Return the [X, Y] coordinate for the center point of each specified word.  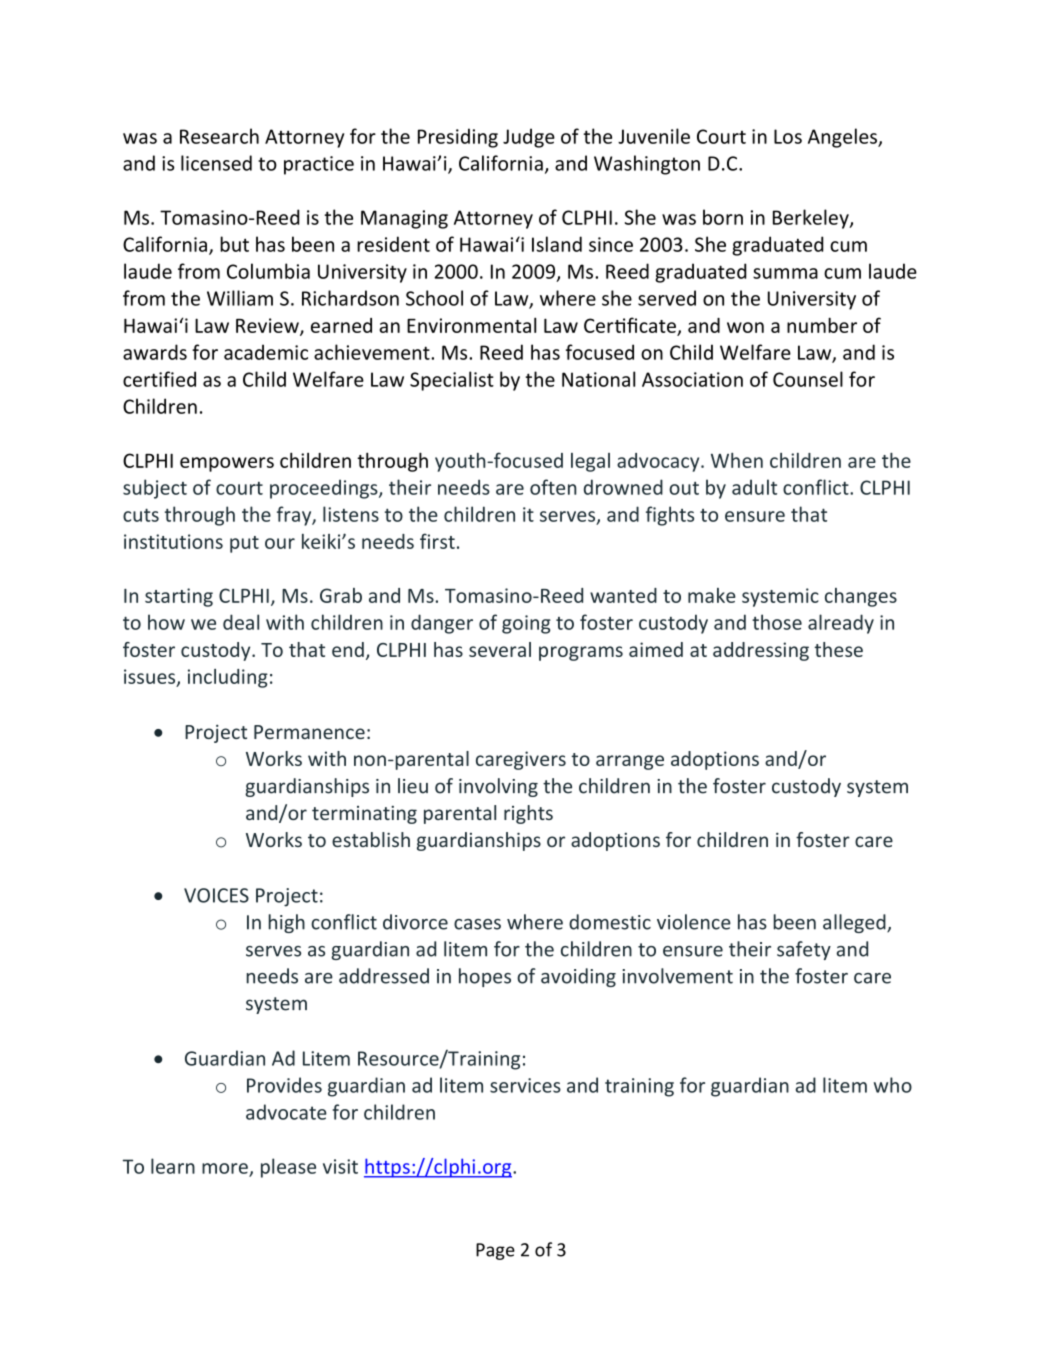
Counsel [808, 379]
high [286, 923]
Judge [529, 138]
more [225, 1168]
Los [788, 136]
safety [804, 950]
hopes [485, 977]
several [500, 649]
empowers [227, 464]
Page [495, 1251]
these [838, 649]
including [228, 678]
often [553, 487]
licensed [216, 163]
